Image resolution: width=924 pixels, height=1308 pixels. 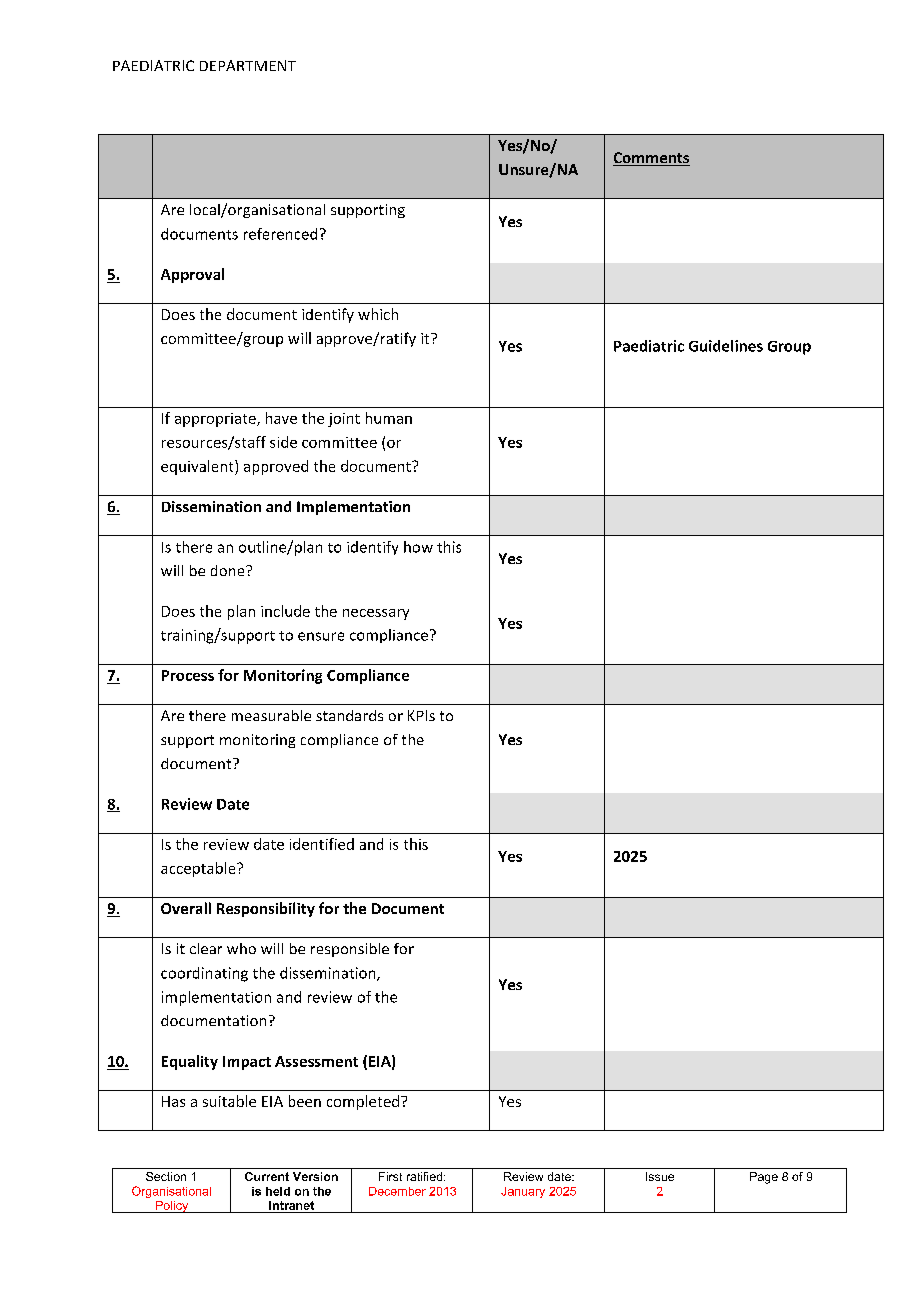 What do you see at coordinates (426, 1176) in the page?
I see `ratified` at bounding box center [426, 1176].
